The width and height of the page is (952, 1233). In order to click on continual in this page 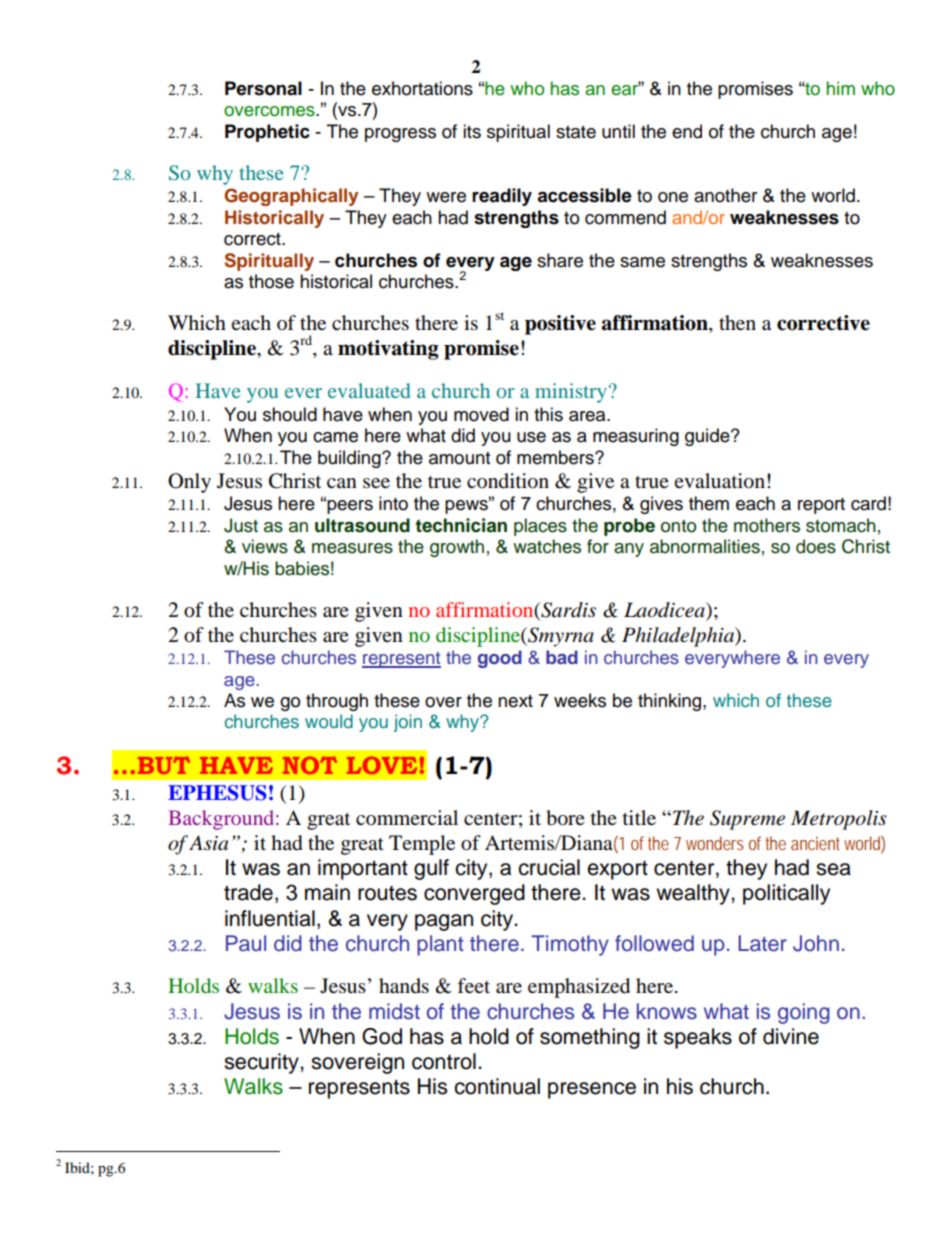, I will do `click(497, 1086)`.
